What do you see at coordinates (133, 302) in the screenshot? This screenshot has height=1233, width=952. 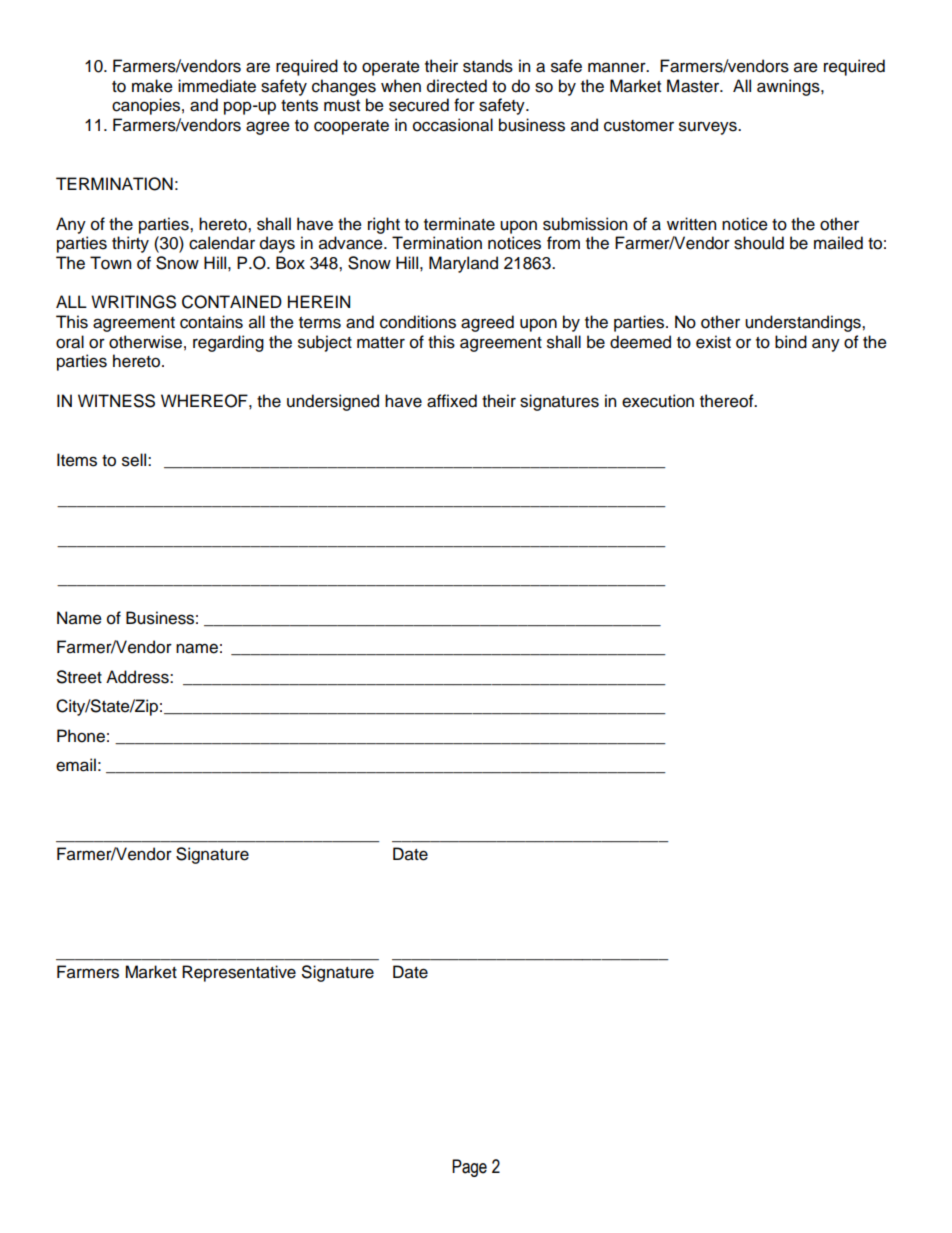 I see `WRITINGS` at bounding box center [133, 302].
